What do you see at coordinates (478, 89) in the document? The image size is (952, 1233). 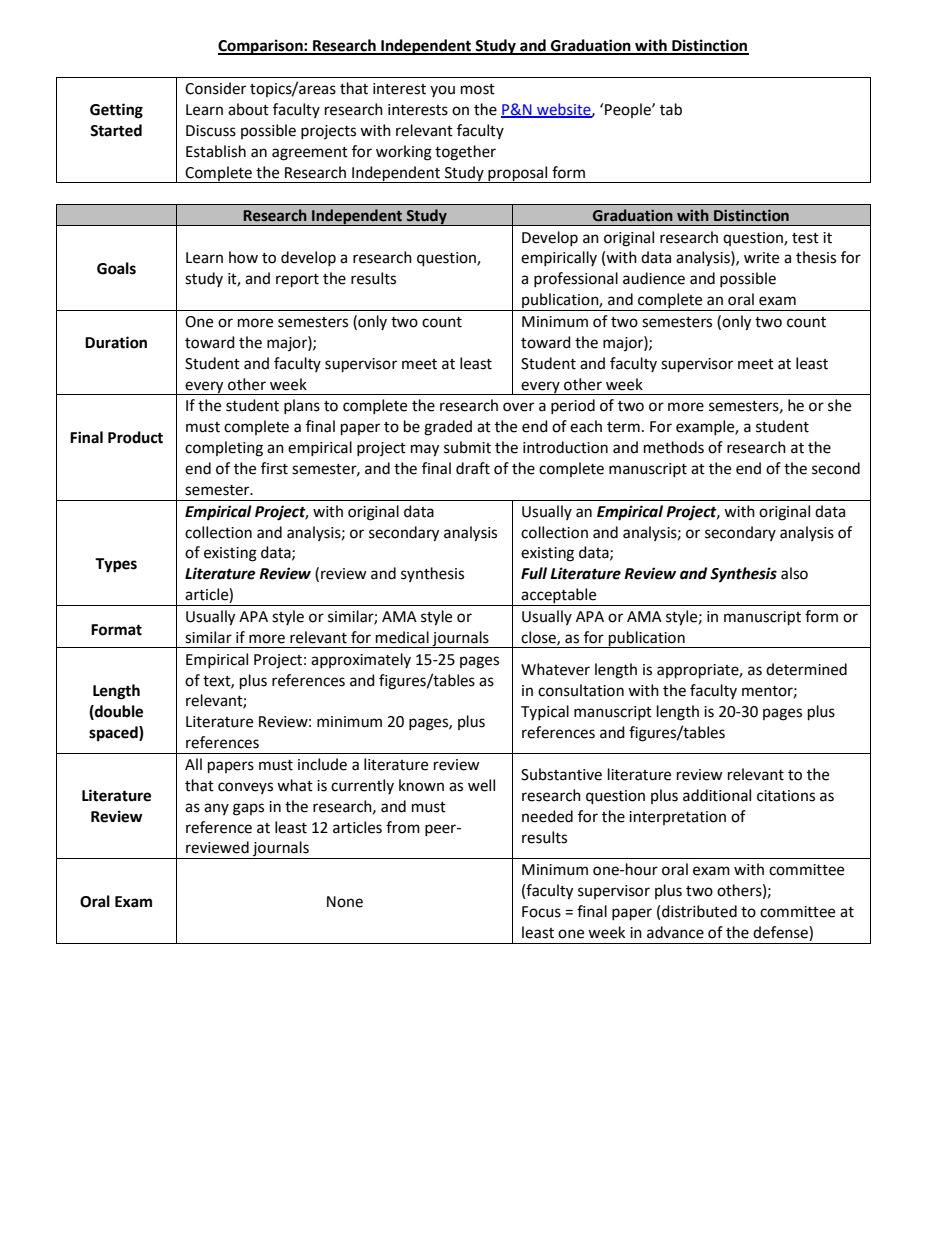 I see `most` at bounding box center [478, 89].
